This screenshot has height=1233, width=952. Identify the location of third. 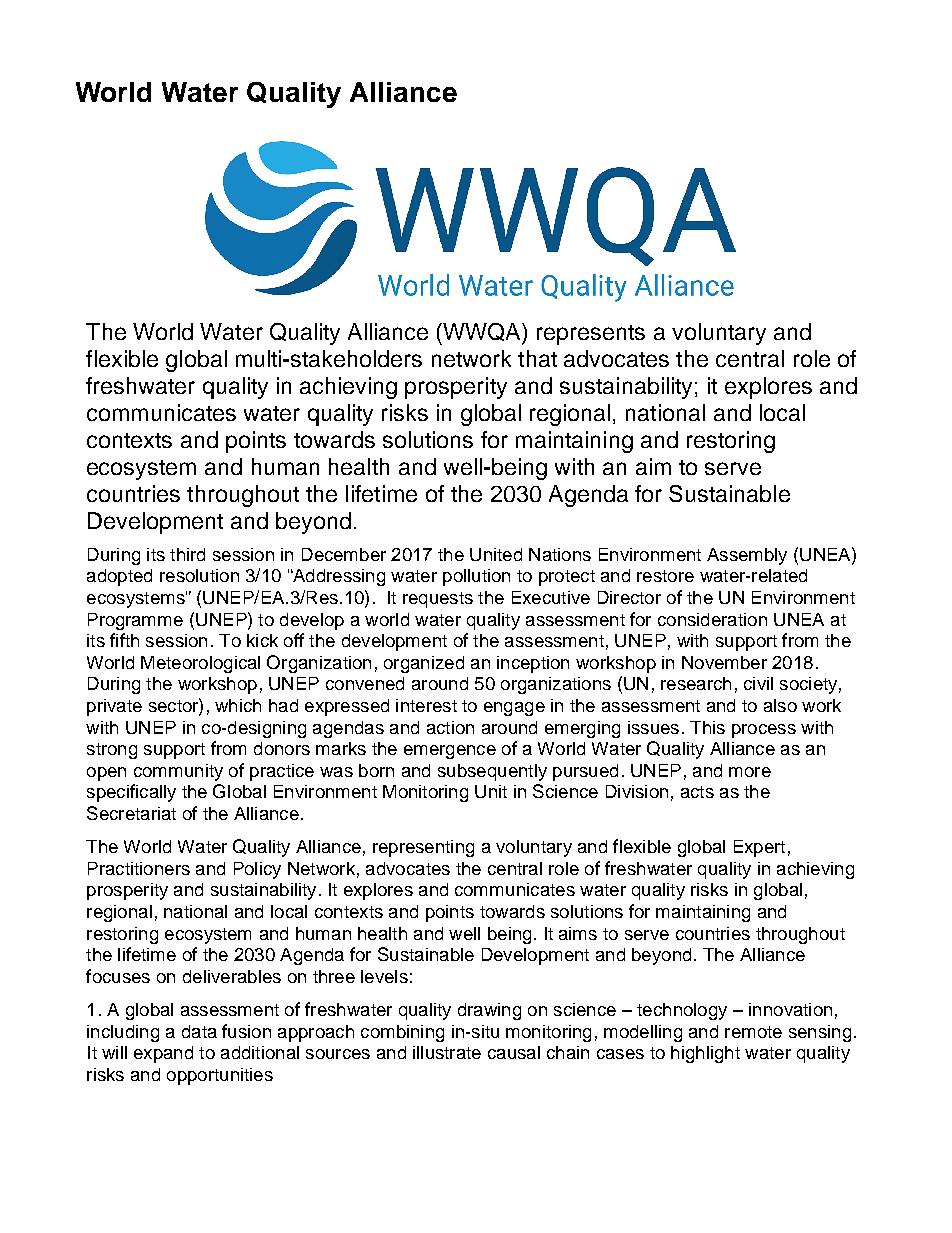
(187, 554).
